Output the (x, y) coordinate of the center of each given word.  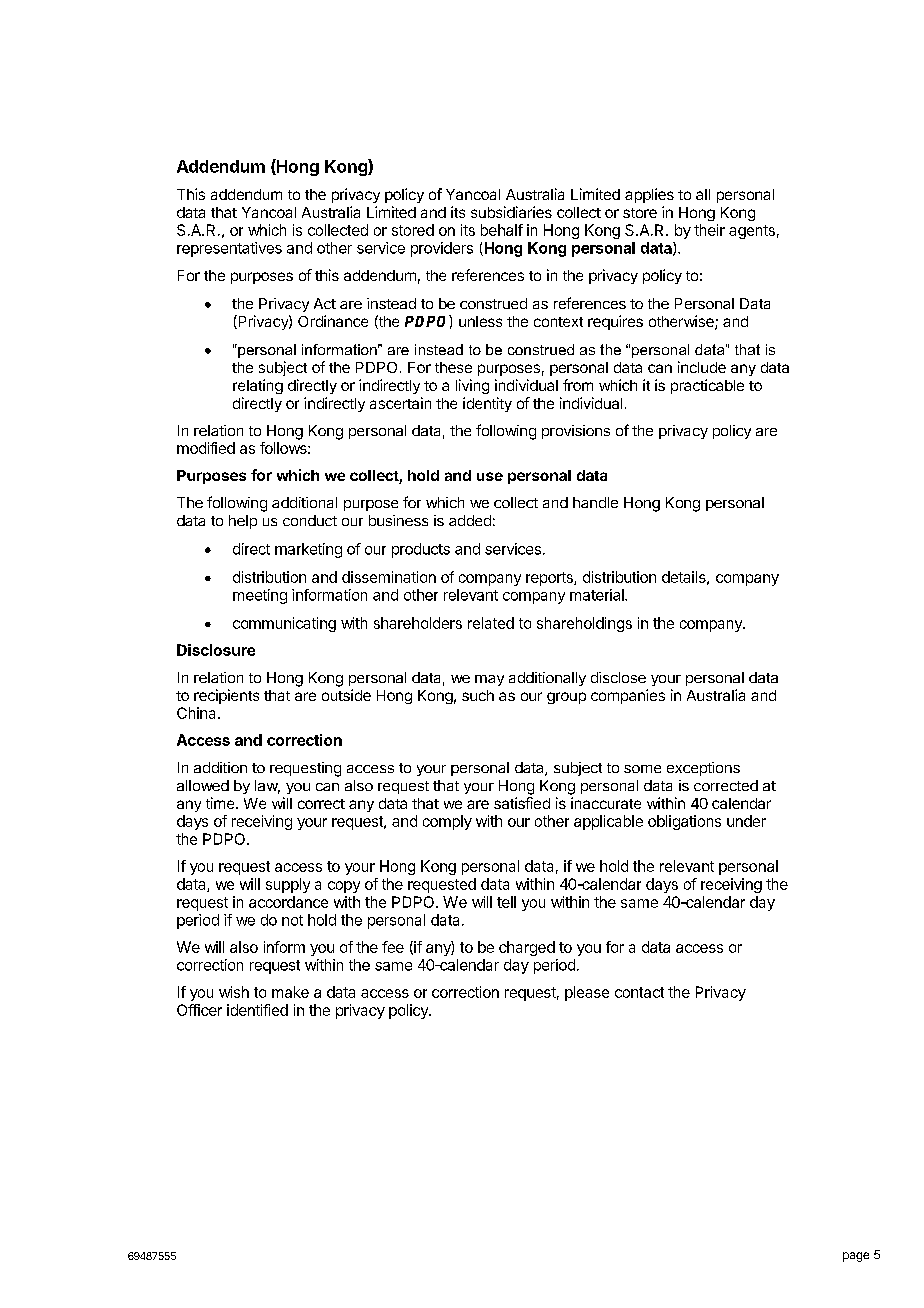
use (490, 476)
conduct (310, 520)
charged (527, 948)
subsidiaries (511, 212)
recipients (226, 696)
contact (639, 992)
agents (752, 232)
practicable (707, 386)
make (290, 992)
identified (257, 1010)
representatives (229, 249)
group (566, 698)
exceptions (703, 769)
